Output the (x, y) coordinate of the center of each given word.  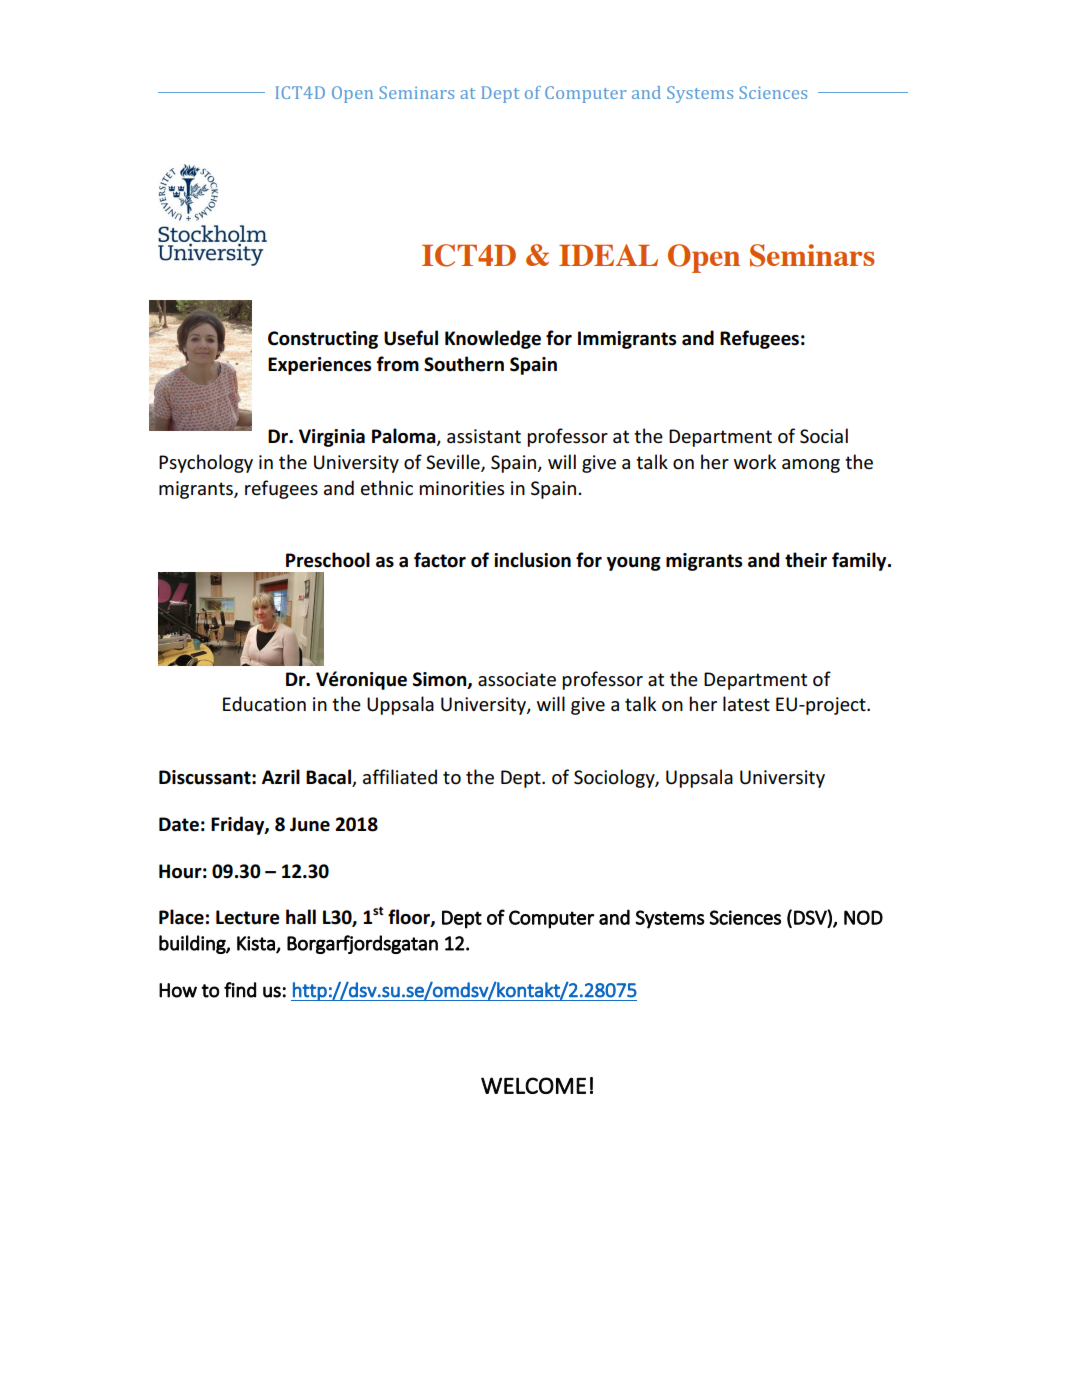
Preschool (328, 560)
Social (824, 436)
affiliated (400, 777)
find (240, 990)
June (310, 824)
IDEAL (608, 255)
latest (746, 704)
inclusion (532, 560)
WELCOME (533, 1085)
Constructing (323, 340)
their (806, 560)
